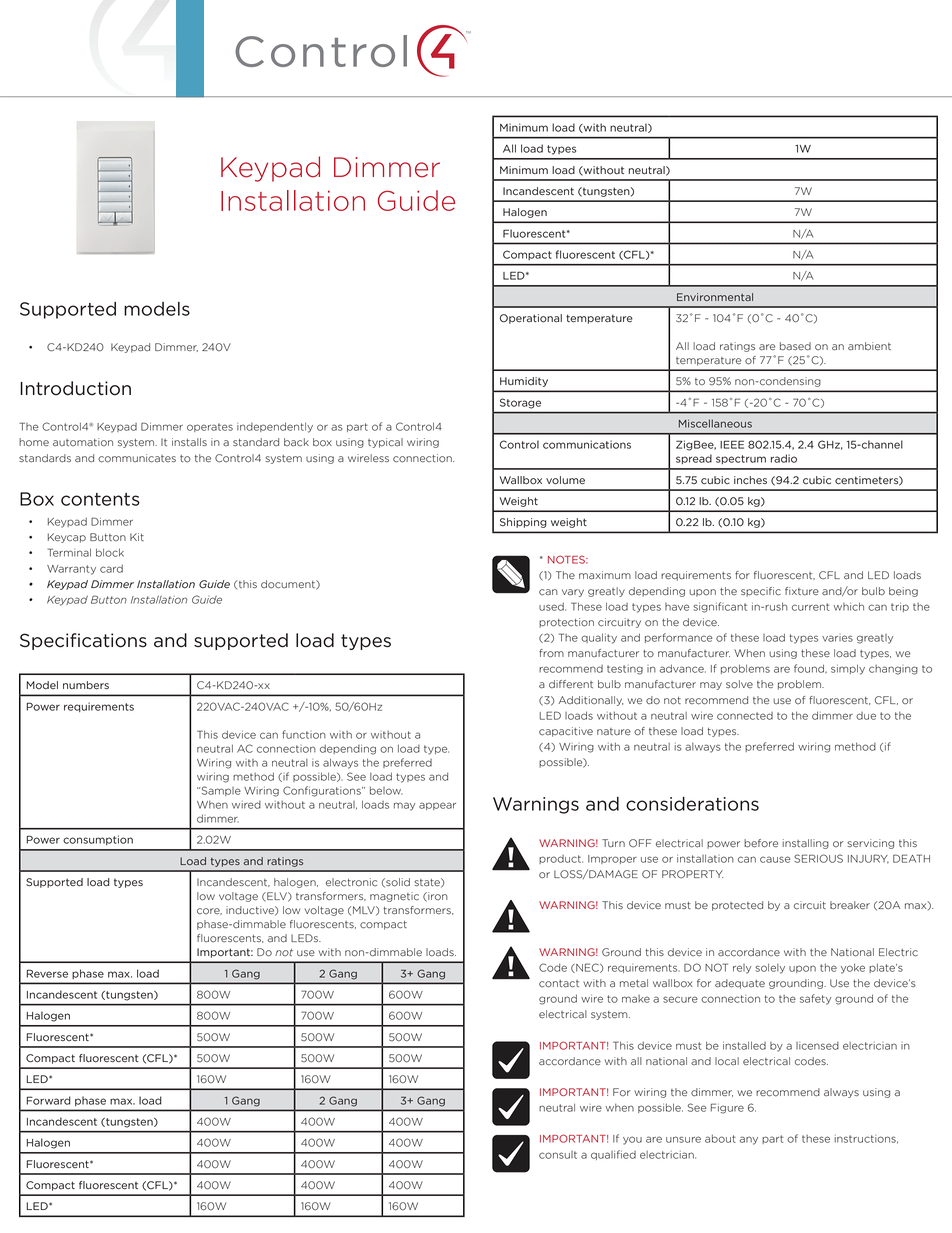 This screenshot has height=1233, width=952. What do you see at coordinates (86, 685) in the screenshot?
I see `numbers` at bounding box center [86, 685].
